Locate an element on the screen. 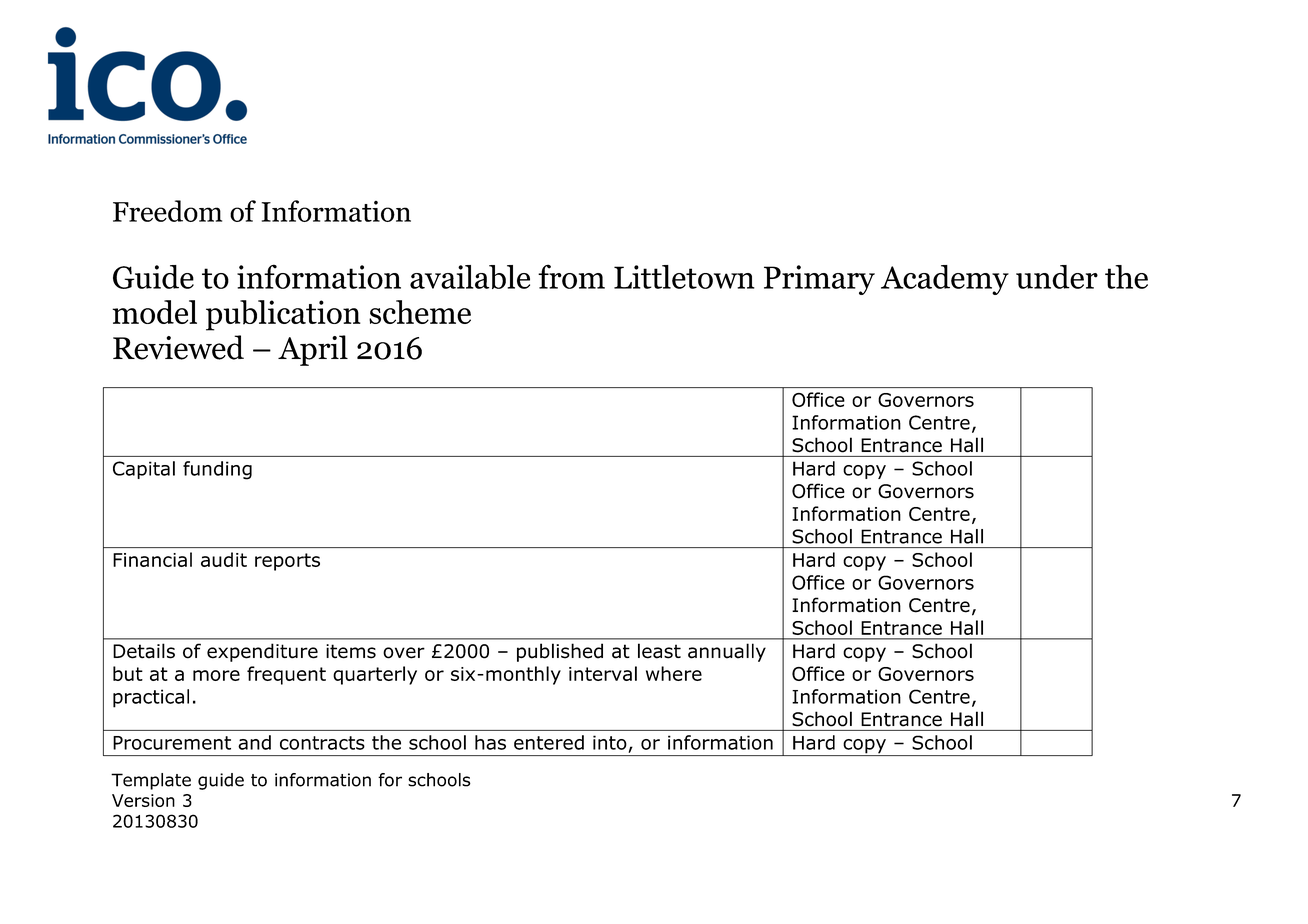  Primary is located at coordinates (819, 280).
